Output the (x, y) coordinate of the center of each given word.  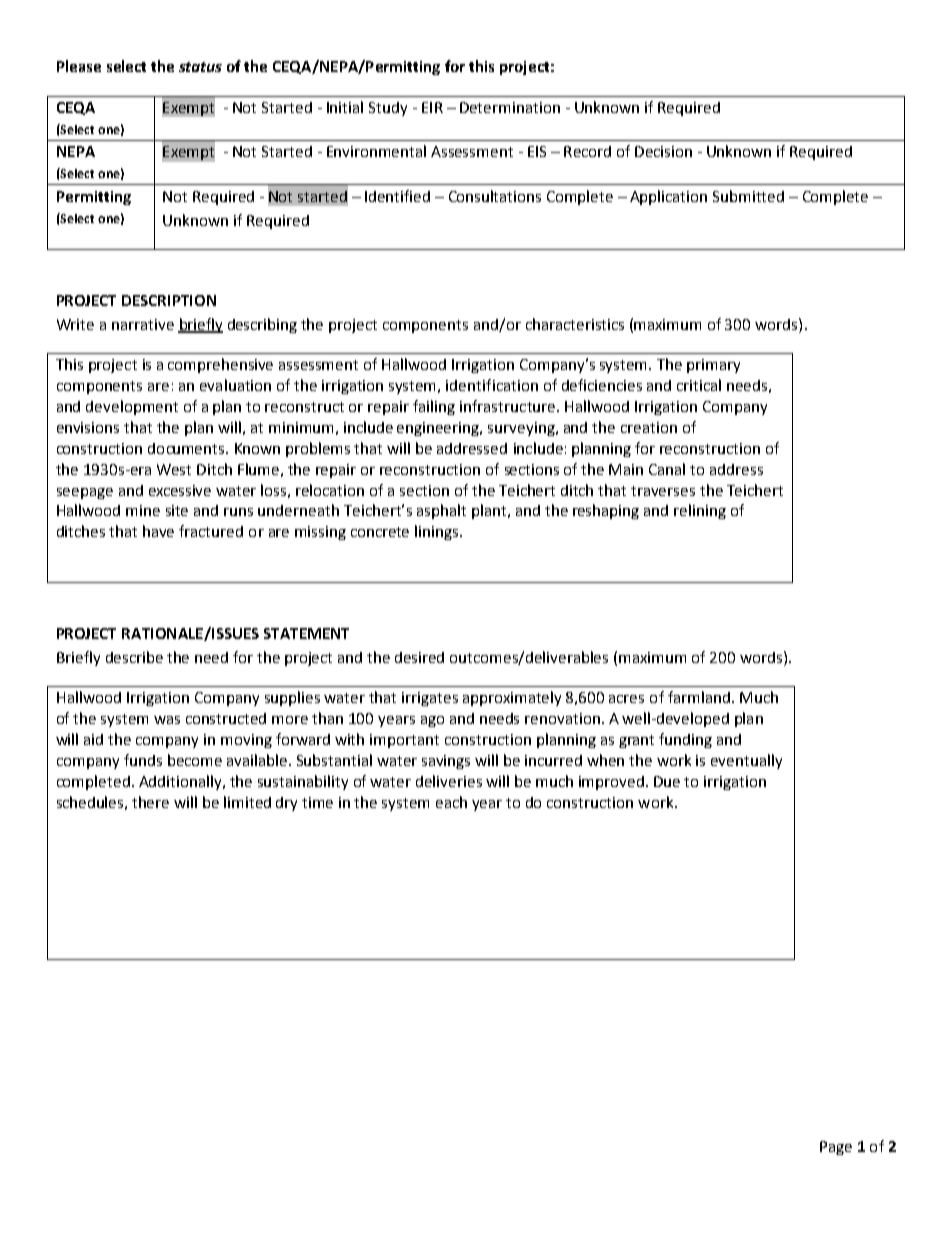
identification (492, 385)
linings (438, 532)
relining (700, 511)
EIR (432, 107)
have (158, 531)
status (200, 67)
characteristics (575, 324)
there (150, 802)
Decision (663, 151)
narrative (143, 324)
